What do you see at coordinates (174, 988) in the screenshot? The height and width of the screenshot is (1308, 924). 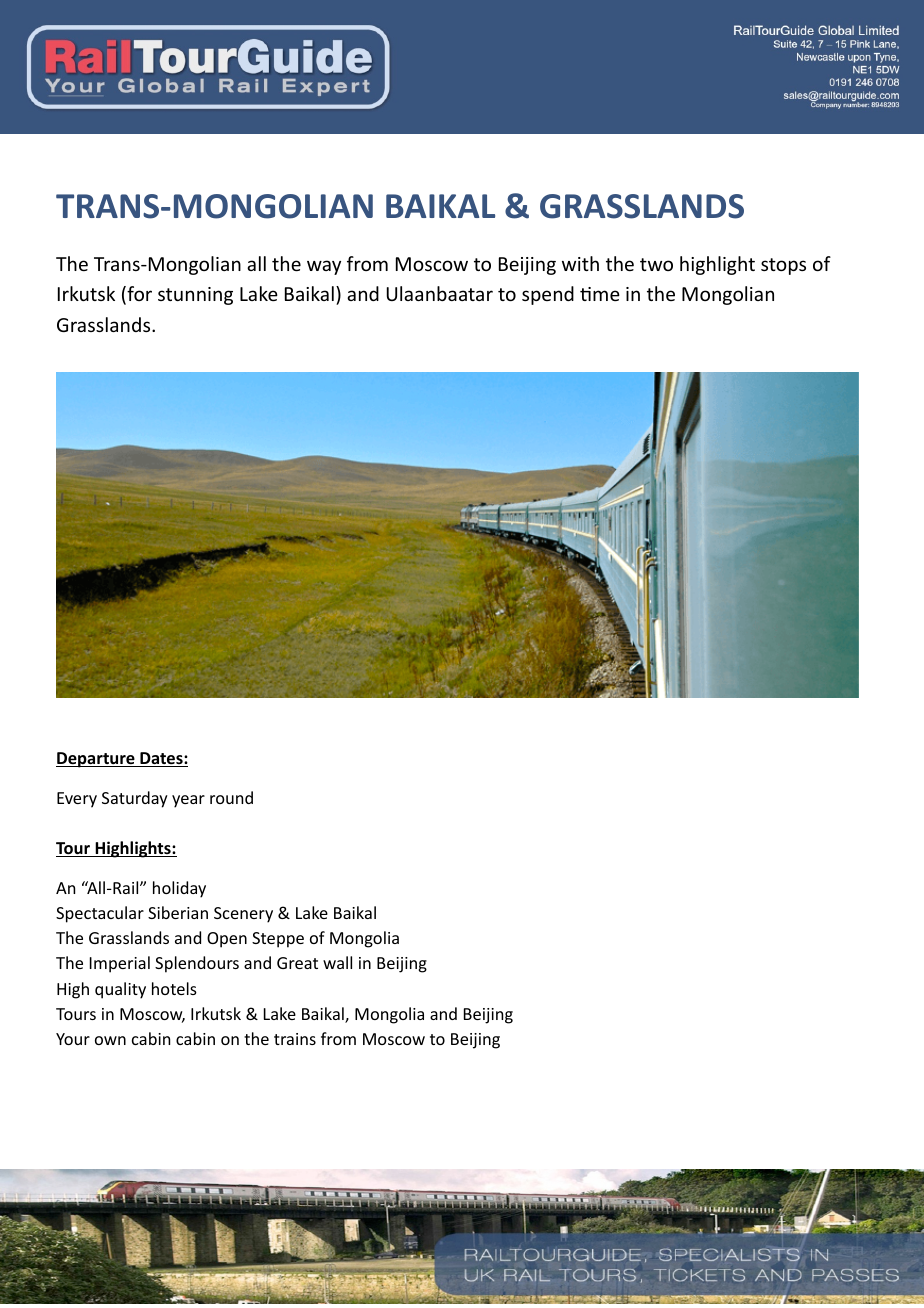 I see `hotels` at bounding box center [174, 988].
